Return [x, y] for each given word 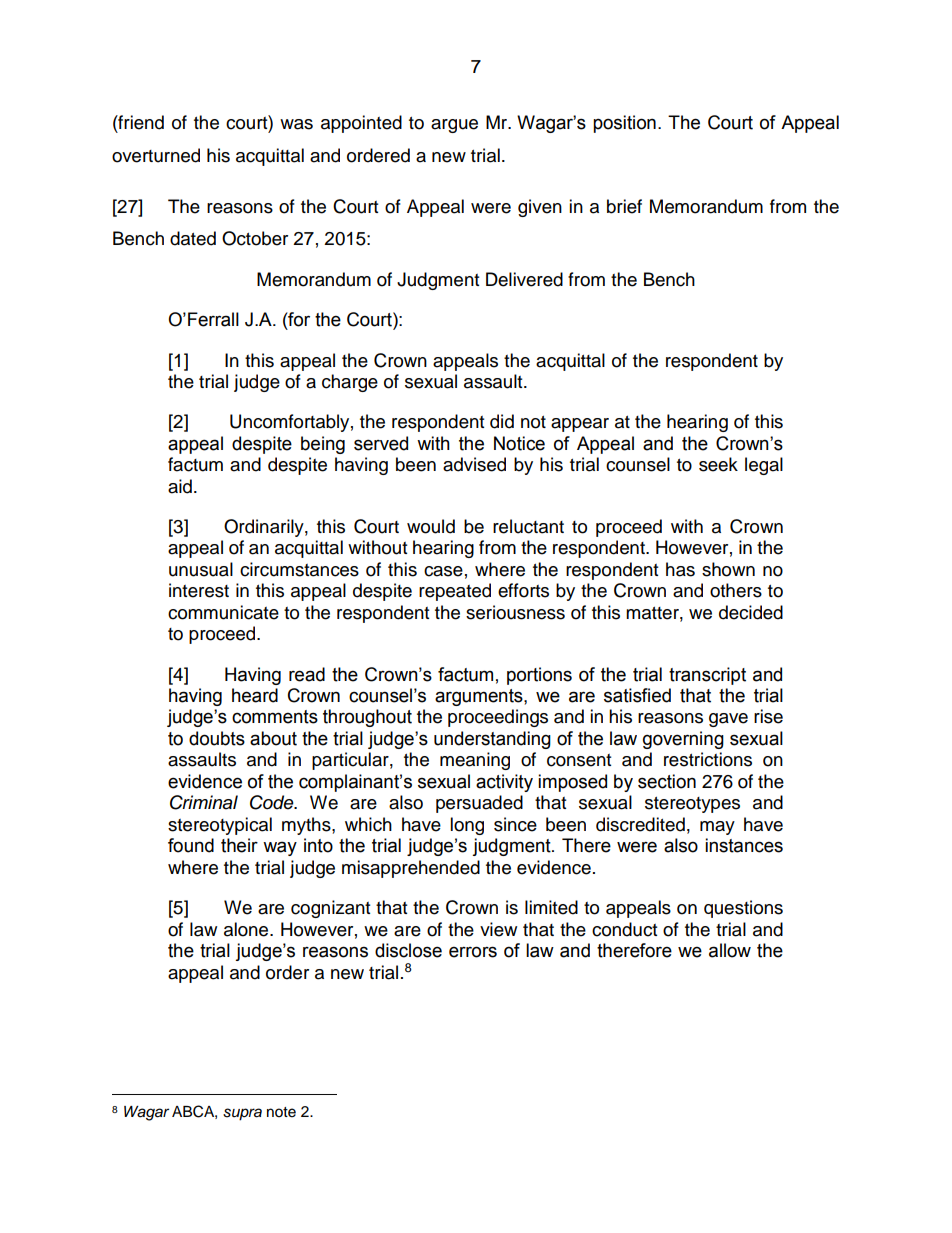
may [717, 828]
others [736, 590]
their [239, 845]
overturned [156, 155]
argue [454, 126]
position [624, 124]
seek [718, 464]
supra [242, 1114]
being [323, 445]
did [502, 421]
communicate [223, 612]
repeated [455, 592]
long [467, 826]
